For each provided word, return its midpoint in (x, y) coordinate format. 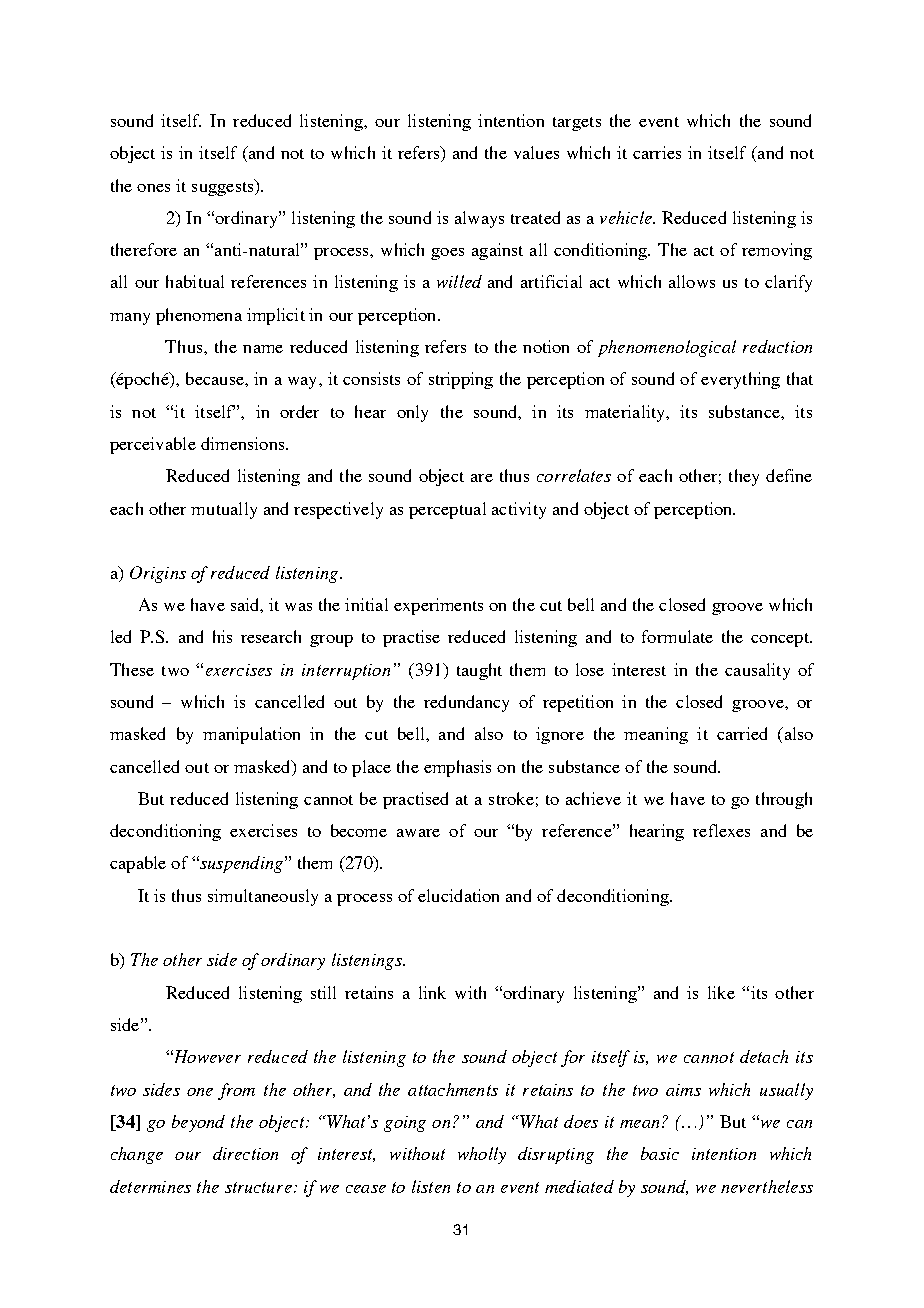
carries (657, 152)
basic (660, 1153)
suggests (224, 187)
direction (245, 1153)
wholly (482, 1155)
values (536, 152)
